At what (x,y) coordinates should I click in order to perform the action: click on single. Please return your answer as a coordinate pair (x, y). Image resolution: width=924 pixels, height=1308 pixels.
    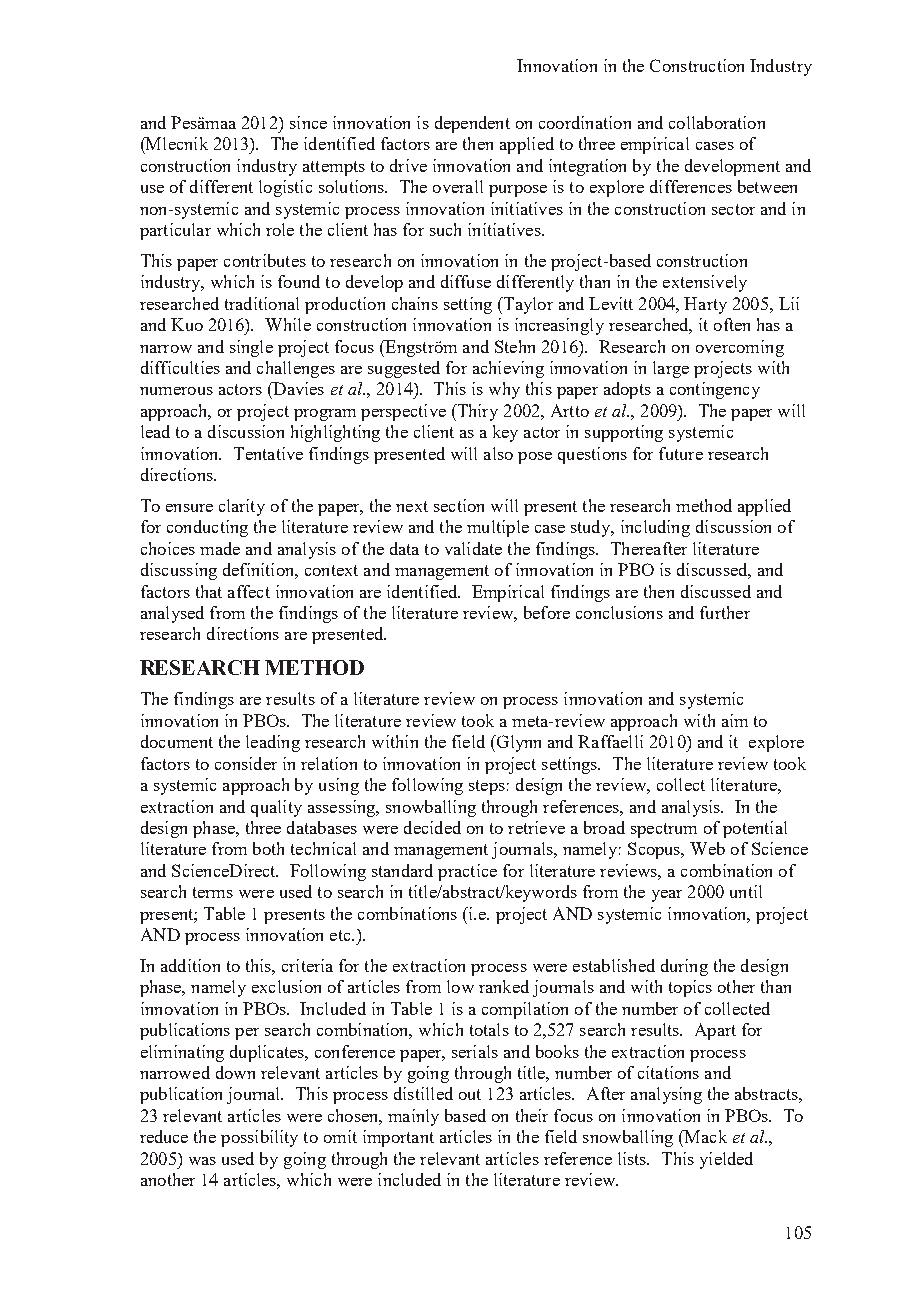
    Looking at the image, I should click on (251, 348).
